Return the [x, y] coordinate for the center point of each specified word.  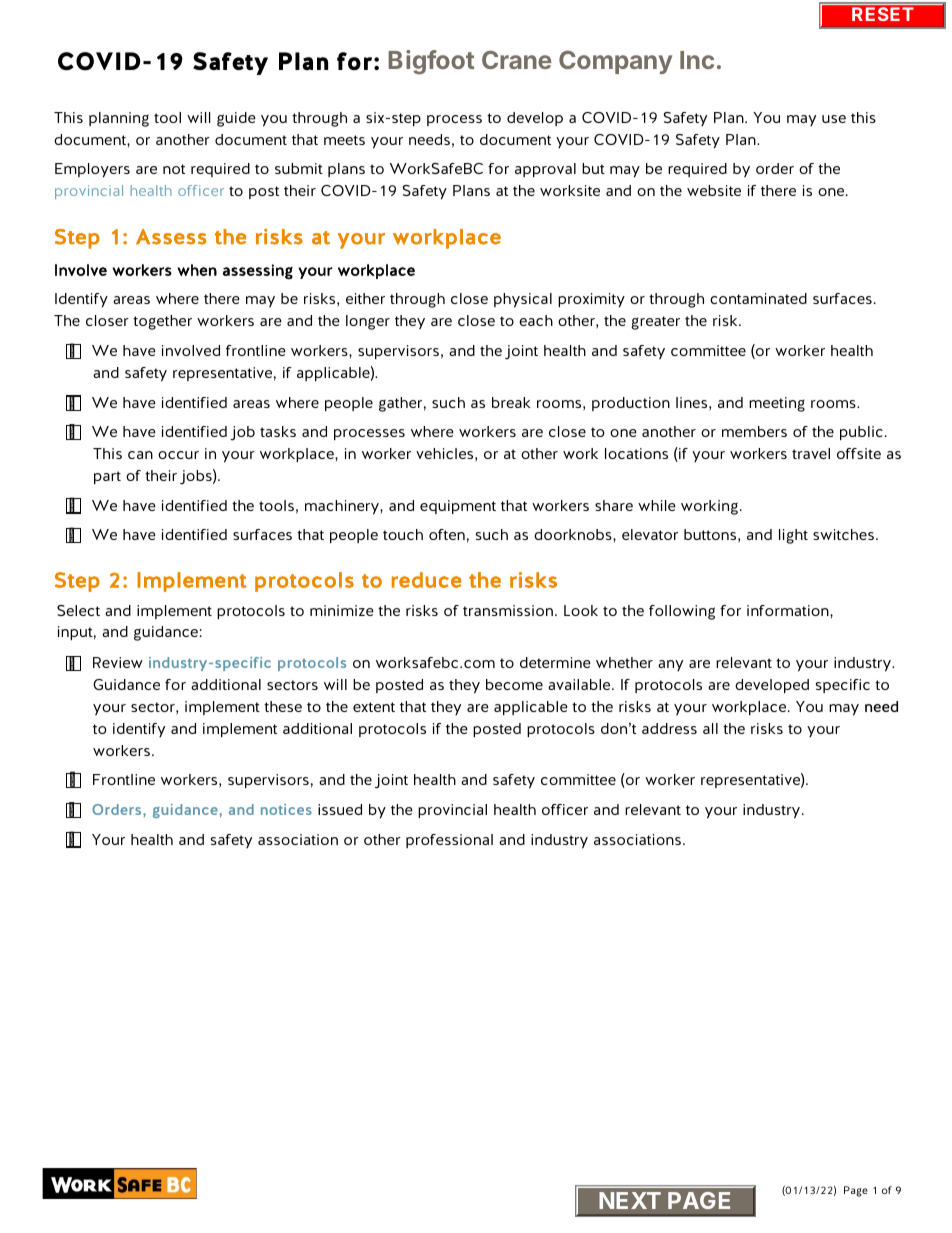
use [834, 119]
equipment [458, 507]
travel [811, 453]
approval [545, 170]
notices [286, 809]
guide [236, 119]
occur [178, 455]
